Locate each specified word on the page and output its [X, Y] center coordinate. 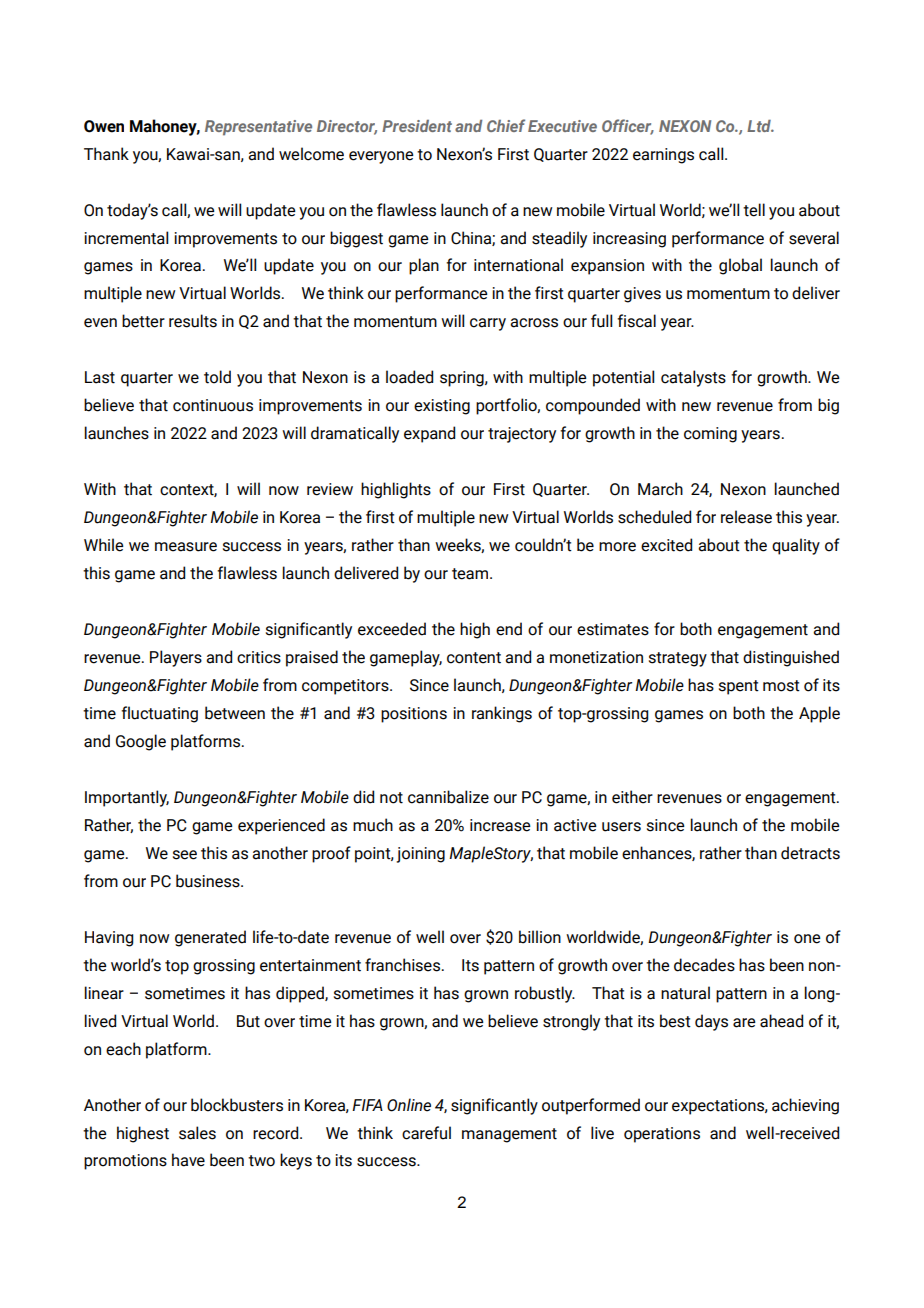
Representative [258, 128]
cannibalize [448, 797]
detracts [810, 853]
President [417, 126]
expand [429, 434]
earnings [663, 156]
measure [186, 547]
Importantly [127, 798]
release [746, 517]
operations [662, 1135]
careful [426, 1133]
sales [197, 1133]
